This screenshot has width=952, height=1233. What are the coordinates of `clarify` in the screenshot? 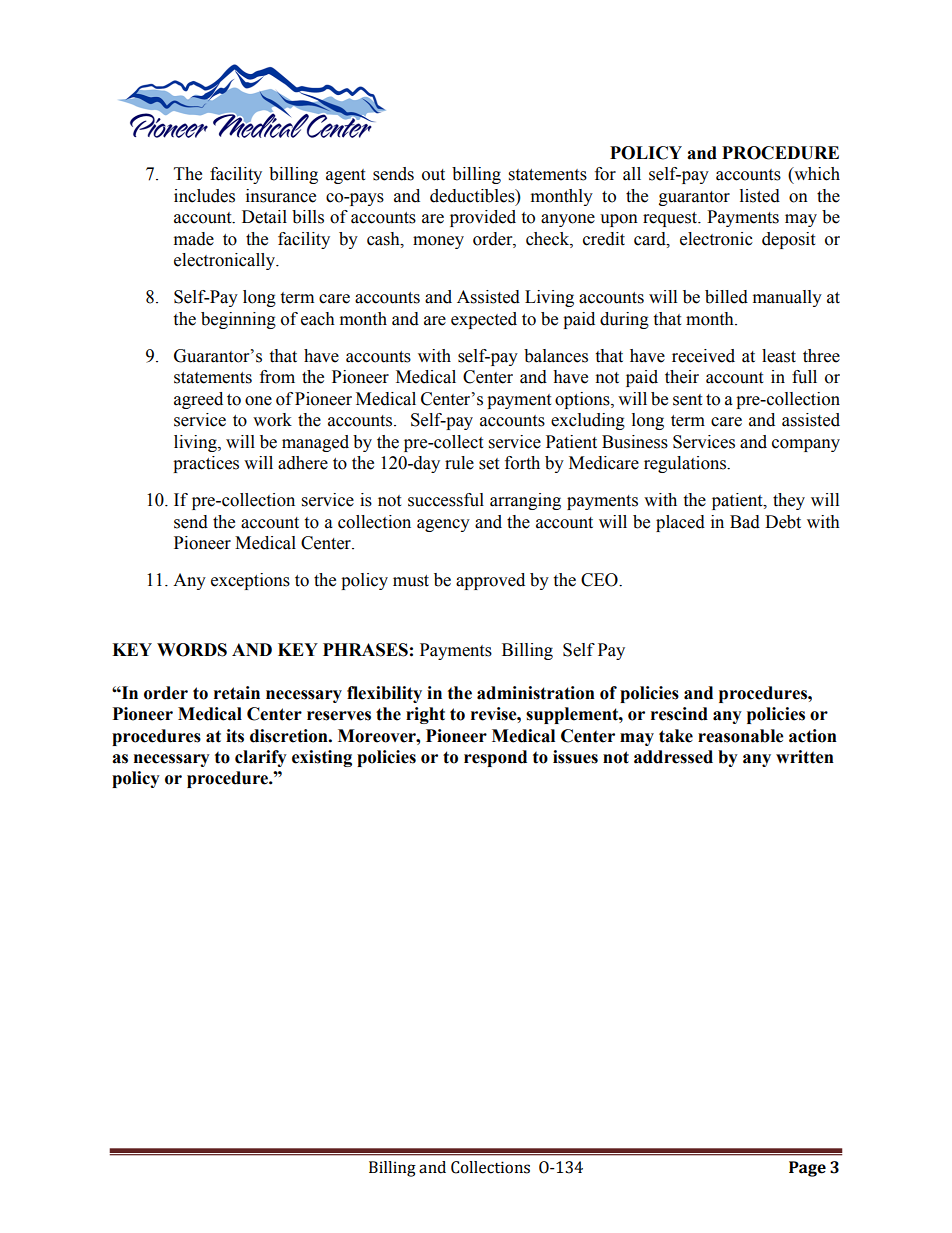 It's located at (261, 758).
